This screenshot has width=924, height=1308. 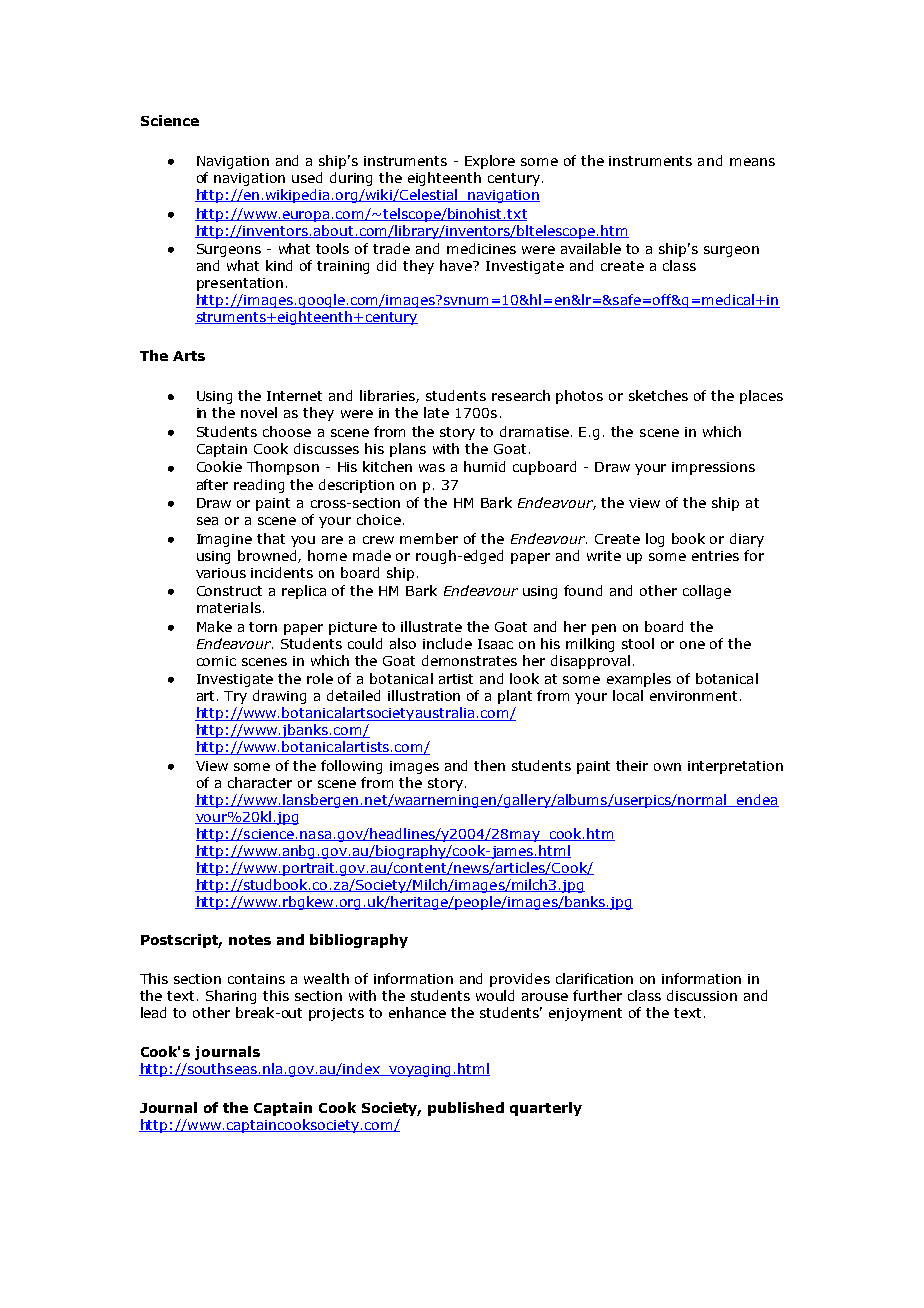 I want to click on Explore, so click(x=490, y=162).
